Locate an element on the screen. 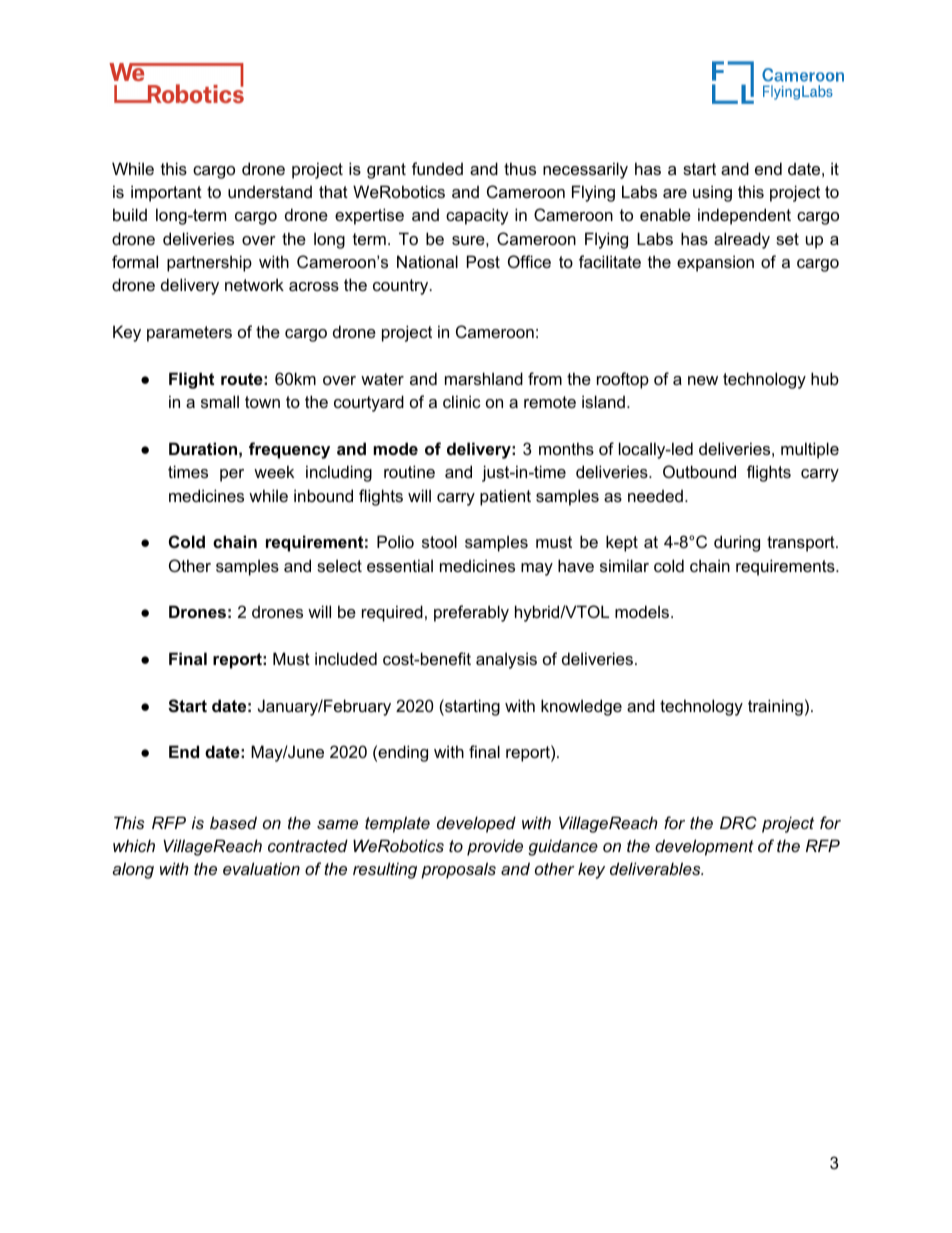  patient is located at coordinates (505, 497).
